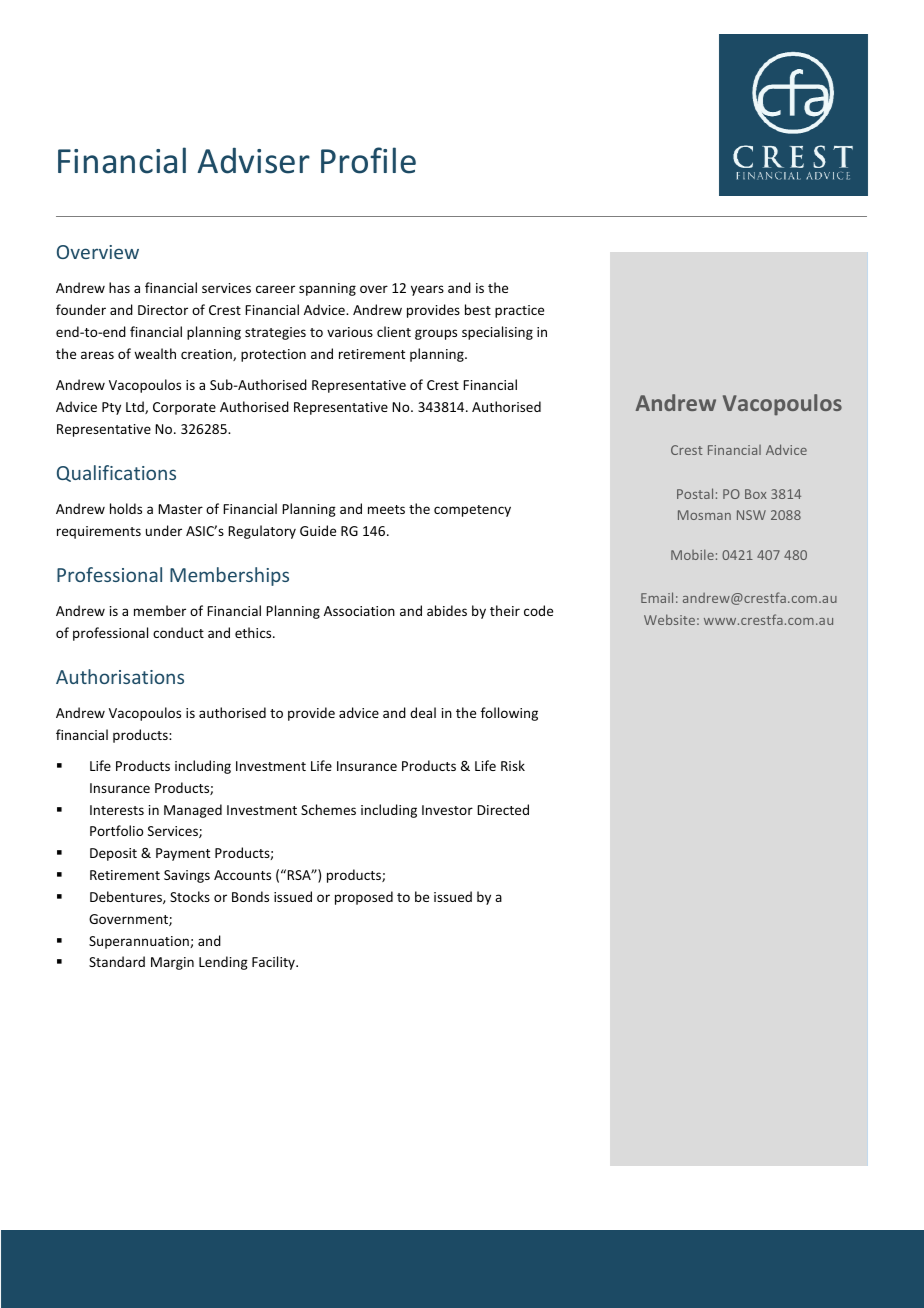  What do you see at coordinates (519, 311) in the screenshot?
I see `practice` at bounding box center [519, 311].
